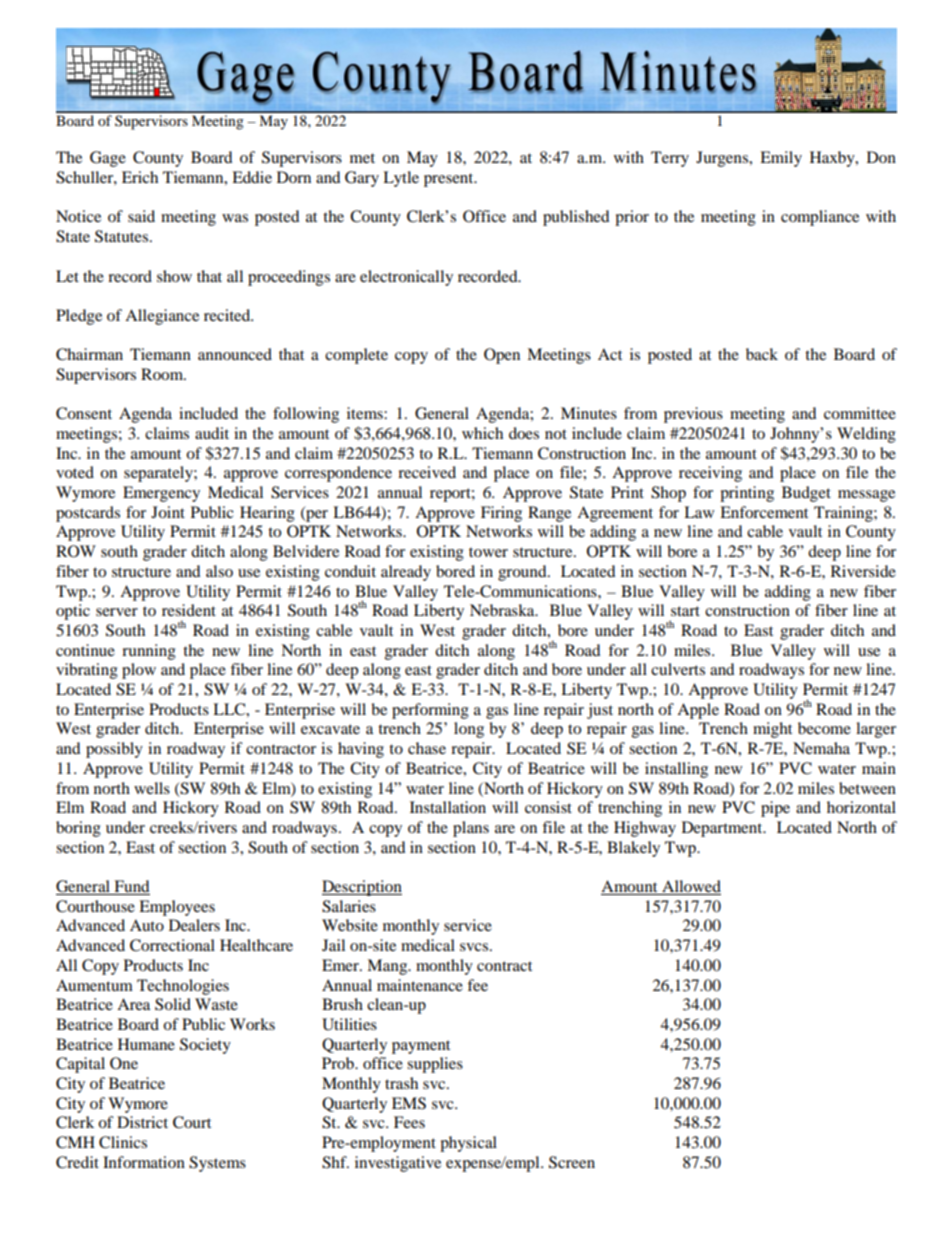 This page has height=1233, width=952. What do you see at coordinates (471, 829) in the page?
I see `plans` at bounding box center [471, 829].
